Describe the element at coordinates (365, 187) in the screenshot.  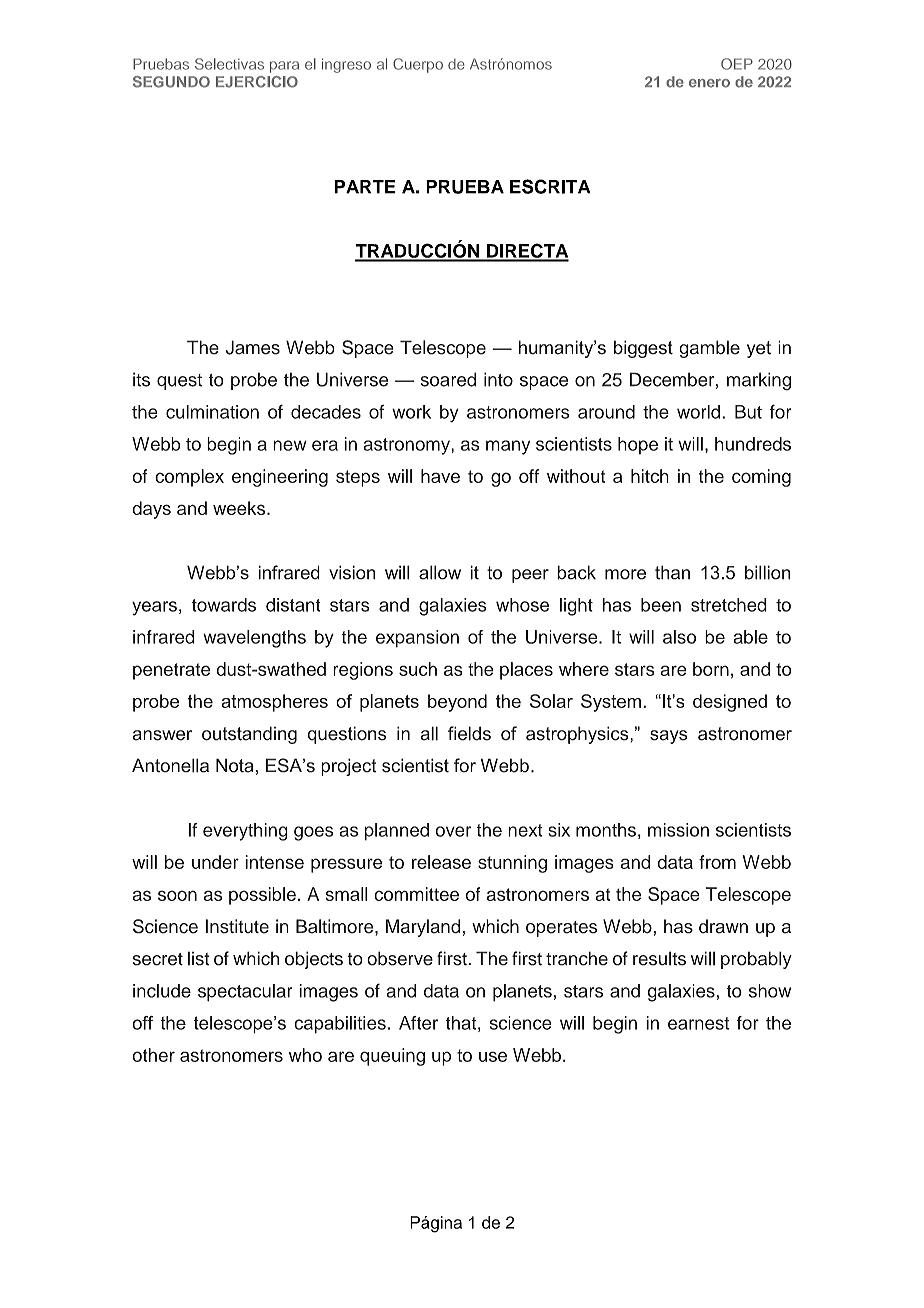
I see `PARTE` at that location.
